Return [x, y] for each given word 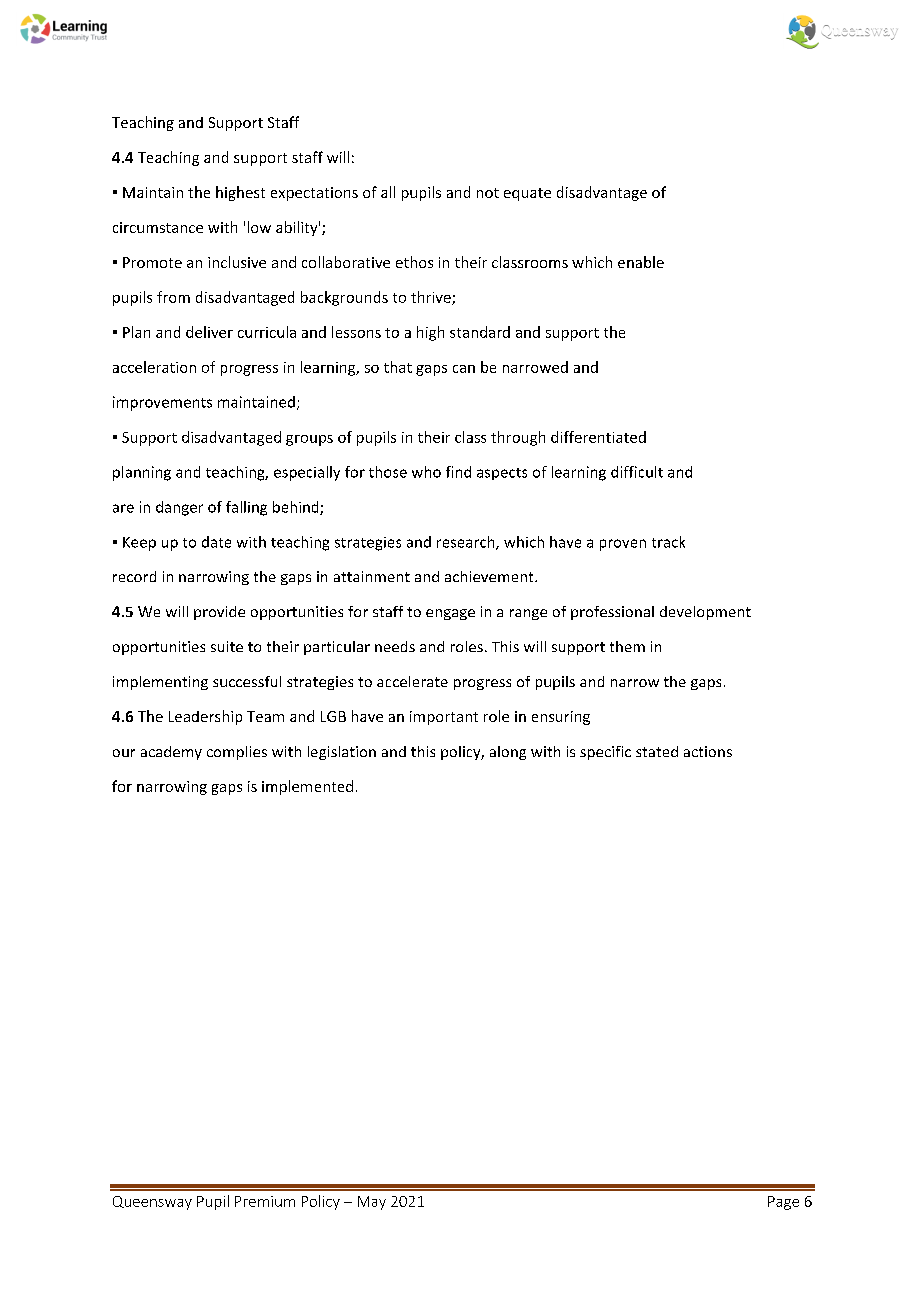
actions [708, 751]
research [467, 543]
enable [641, 262]
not [488, 193]
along [508, 753]
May [372, 1203]
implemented [307, 787]
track [668, 542]
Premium [265, 1201]
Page [783, 1203]
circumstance [158, 227]
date [216, 542]
